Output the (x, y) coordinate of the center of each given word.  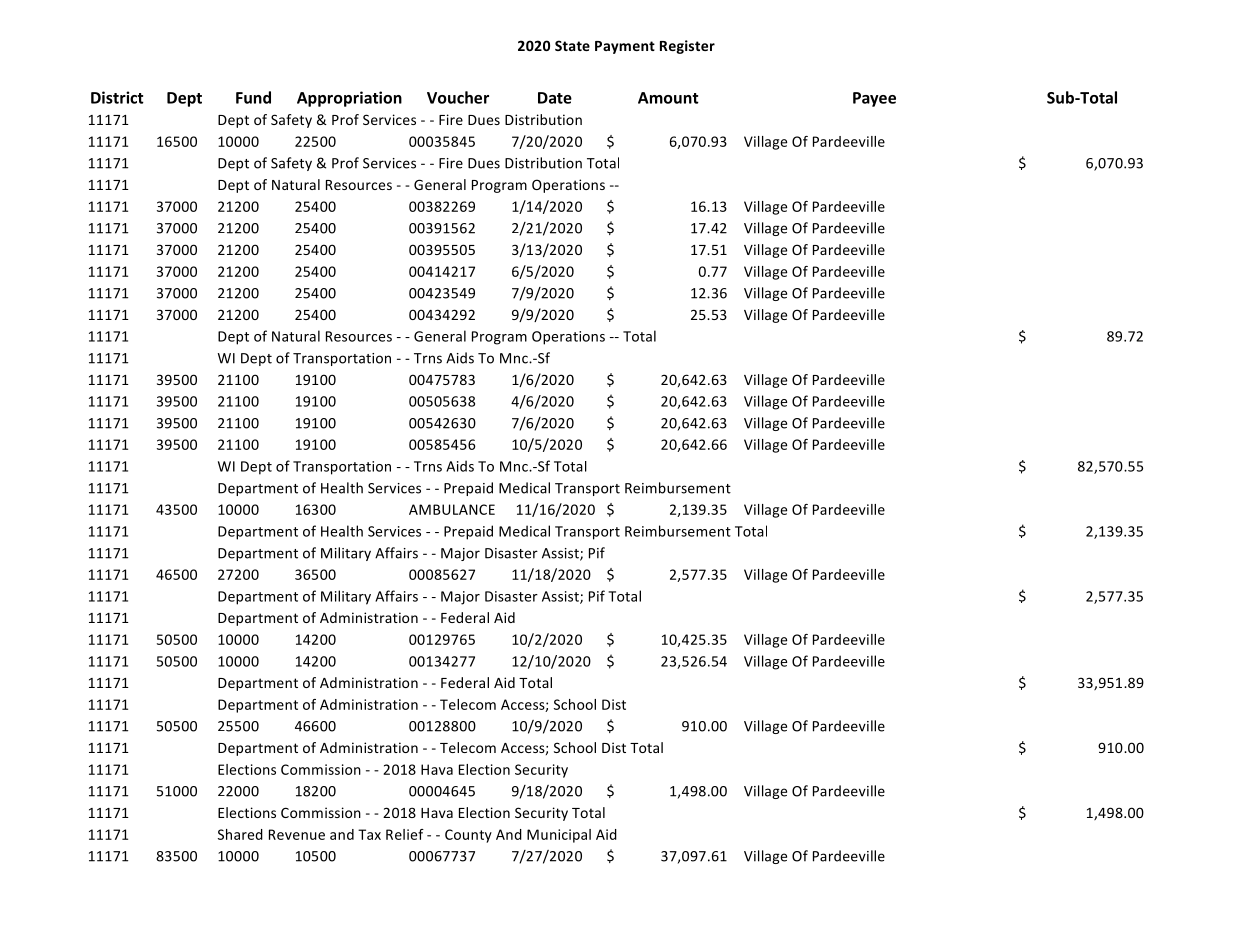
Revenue (297, 834)
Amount (668, 98)
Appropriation (349, 99)
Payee (874, 99)
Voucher (458, 97)
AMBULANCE (452, 509)
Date (555, 98)
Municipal (559, 836)
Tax (369, 834)
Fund (253, 97)
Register (687, 47)
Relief (405, 834)
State (572, 45)
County (468, 836)
